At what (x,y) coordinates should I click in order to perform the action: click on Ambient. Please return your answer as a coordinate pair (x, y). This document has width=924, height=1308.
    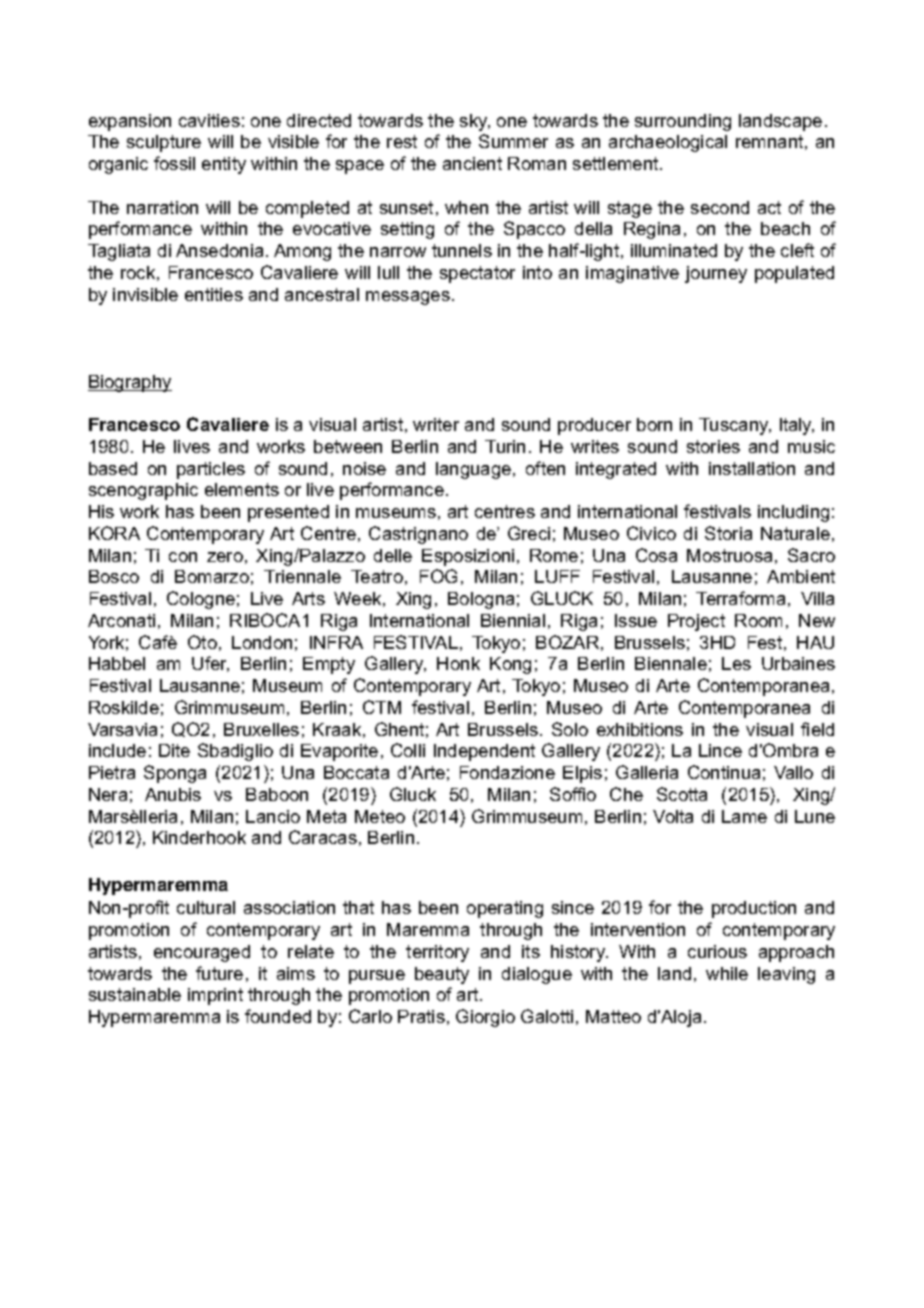
    Looking at the image, I should click on (801, 576).
